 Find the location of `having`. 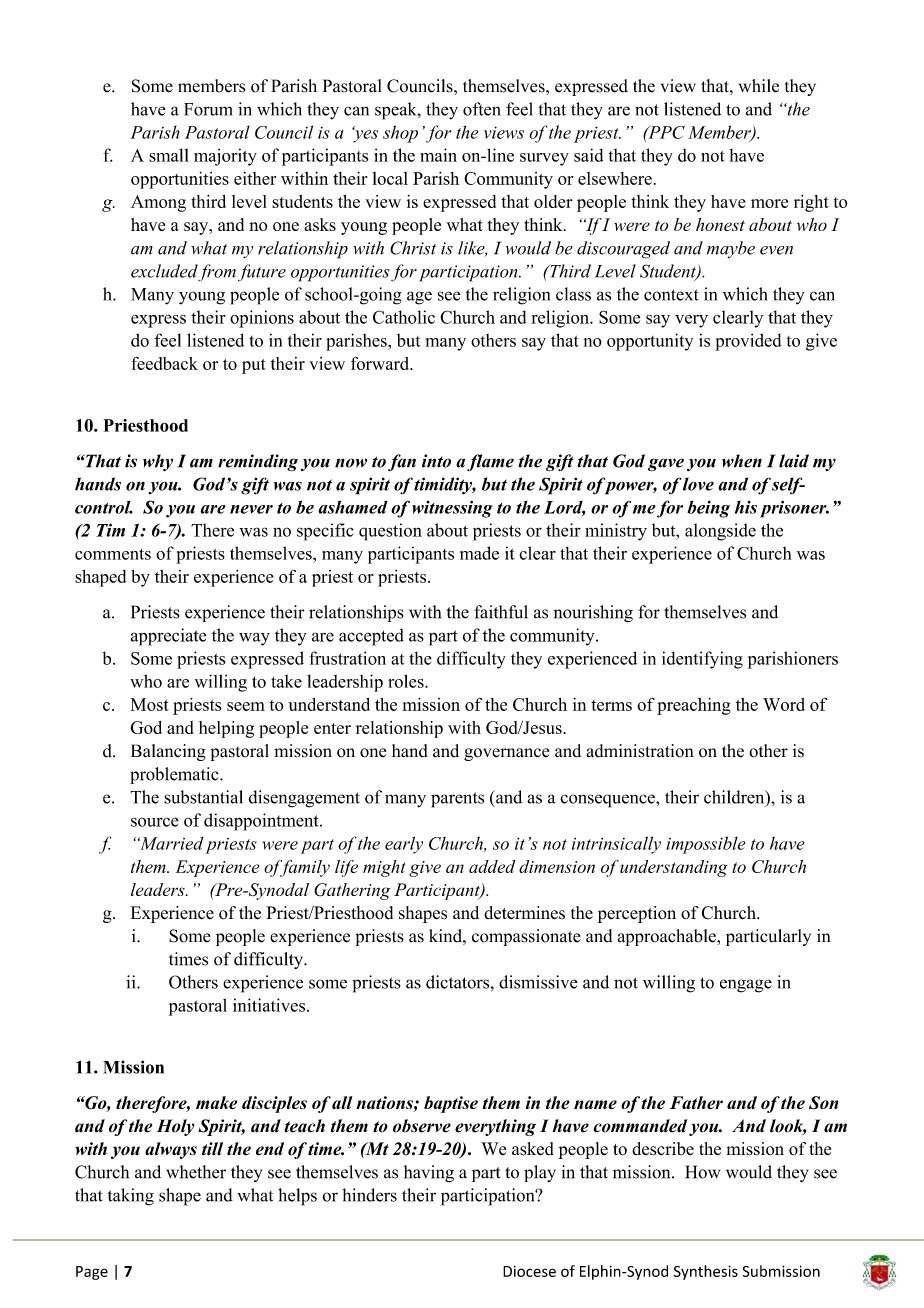

having is located at coordinates (429, 1173).
